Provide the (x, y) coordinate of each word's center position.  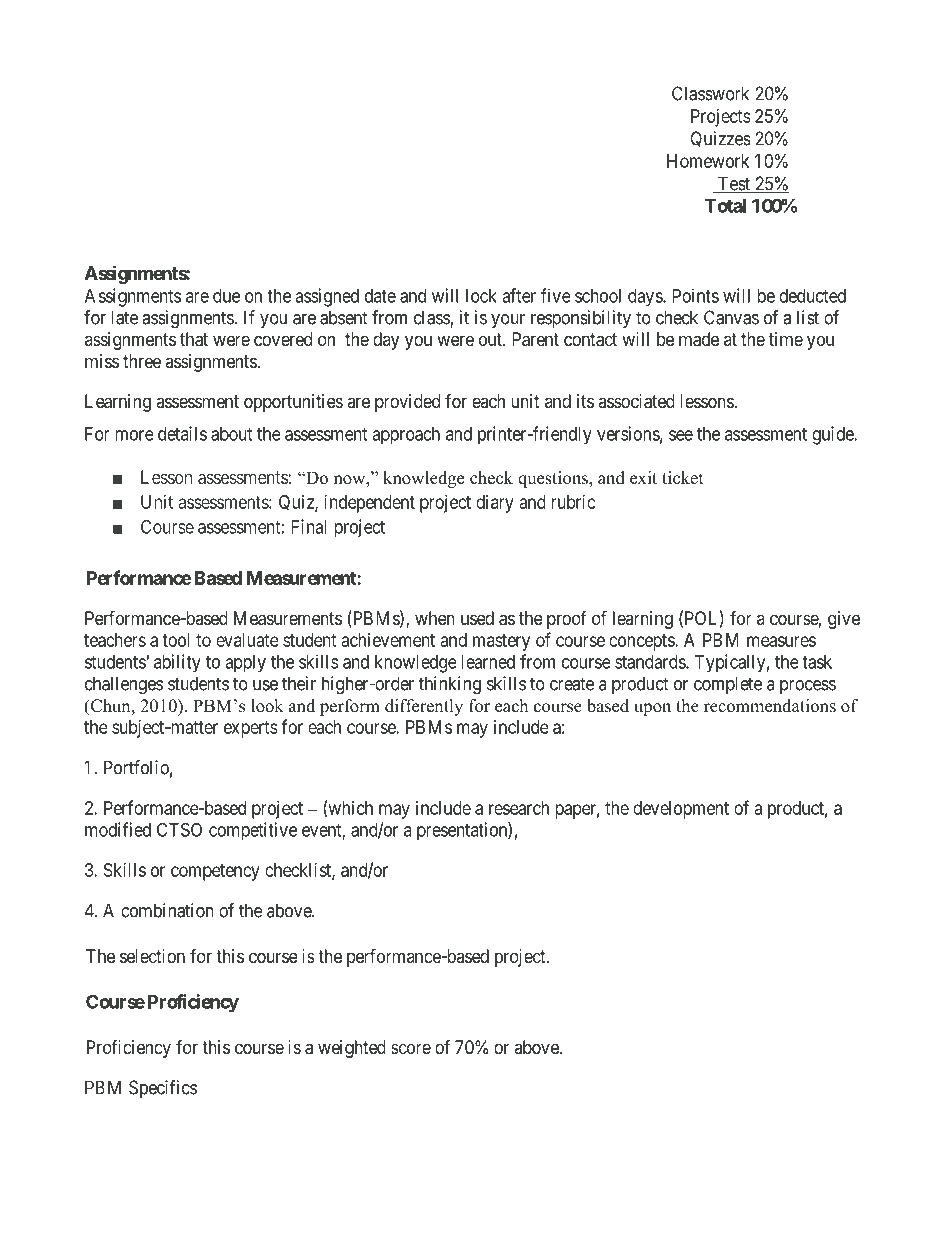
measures (781, 641)
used (477, 618)
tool (175, 640)
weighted (352, 1049)
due (226, 296)
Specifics (163, 1089)
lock (481, 296)
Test (734, 184)
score (411, 1048)
